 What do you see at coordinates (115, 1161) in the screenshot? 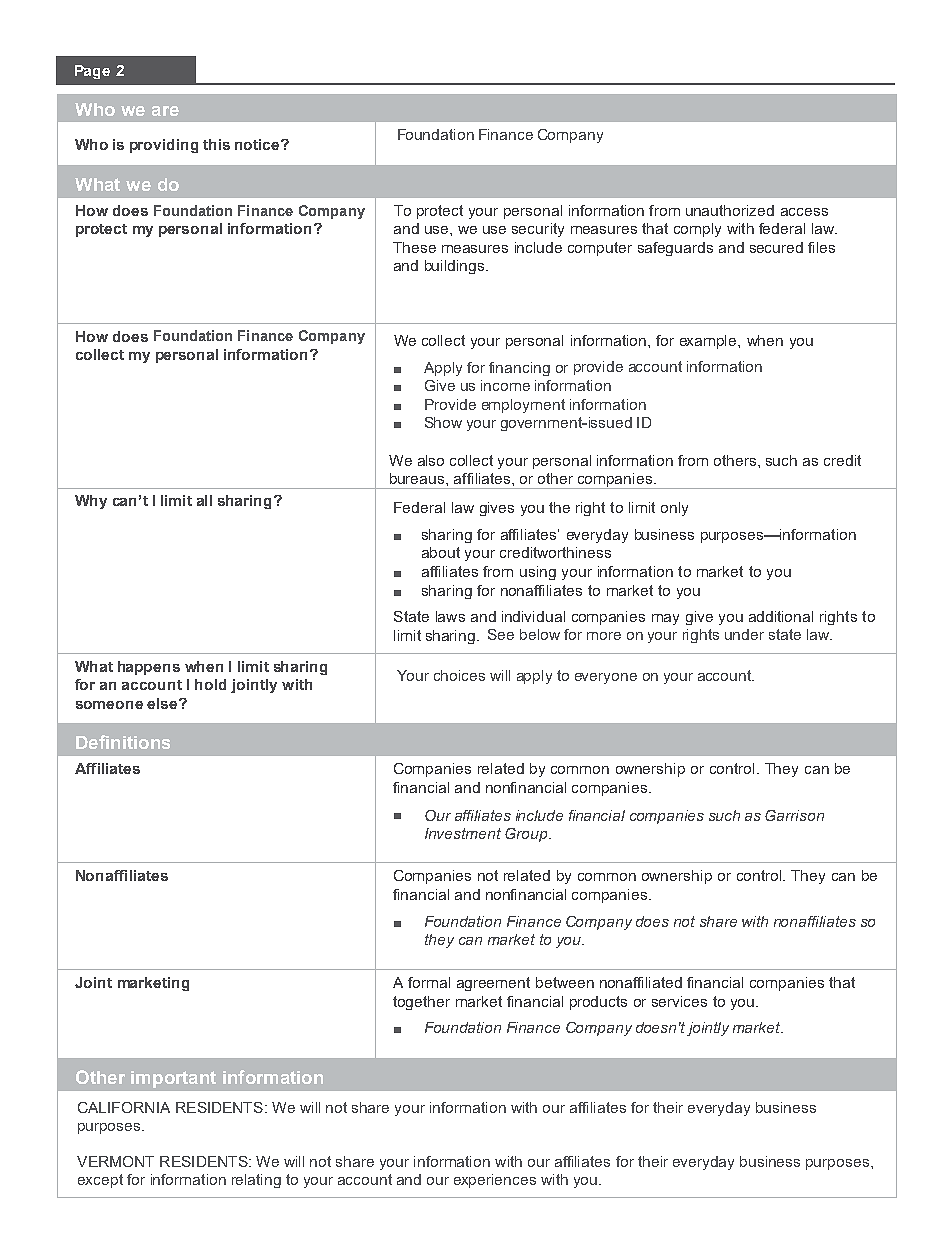
I see `VERMONT` at bounding box center [115, 1161].
